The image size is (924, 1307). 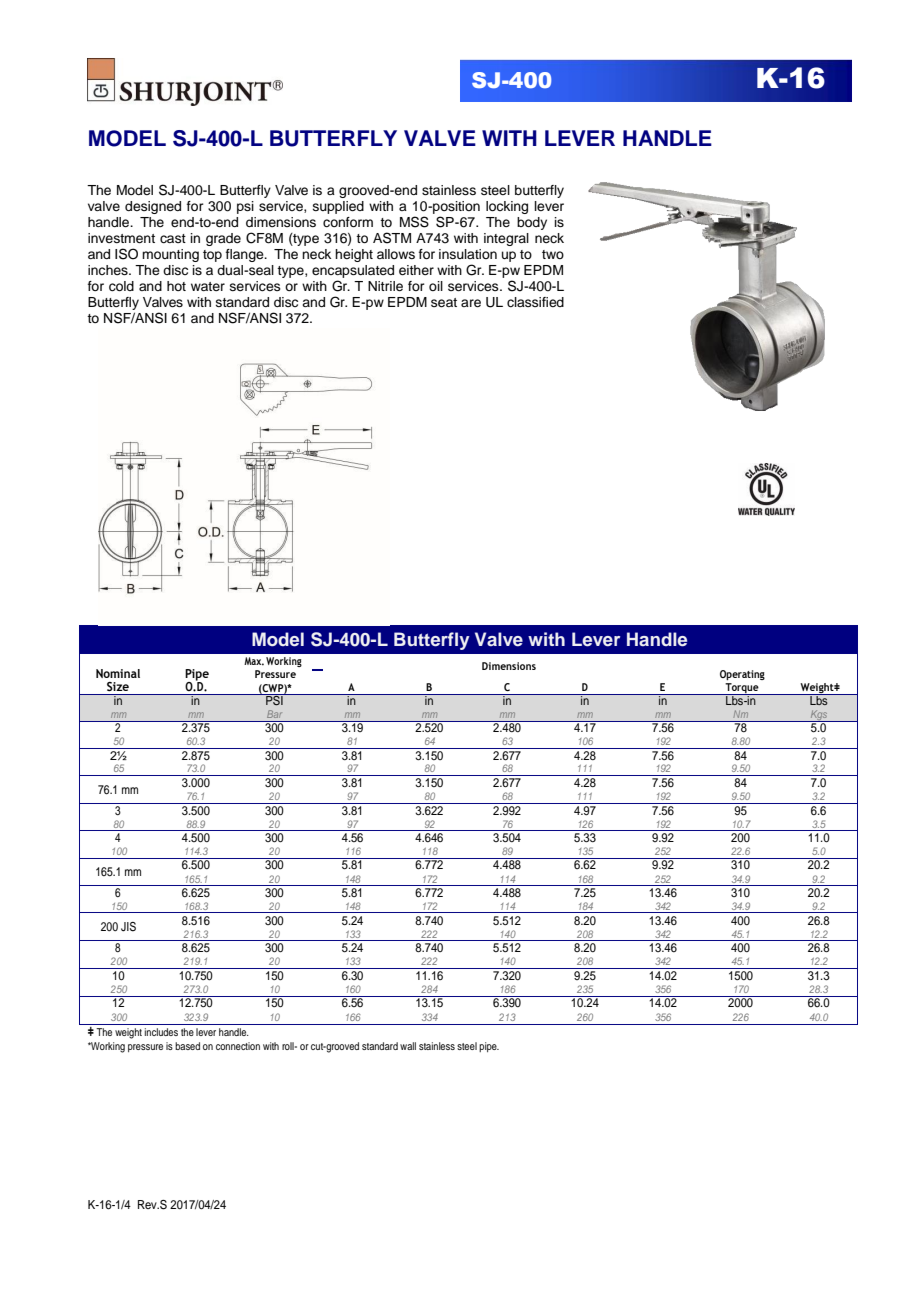 I want to click on Operating, so click(x=742, y=675).
